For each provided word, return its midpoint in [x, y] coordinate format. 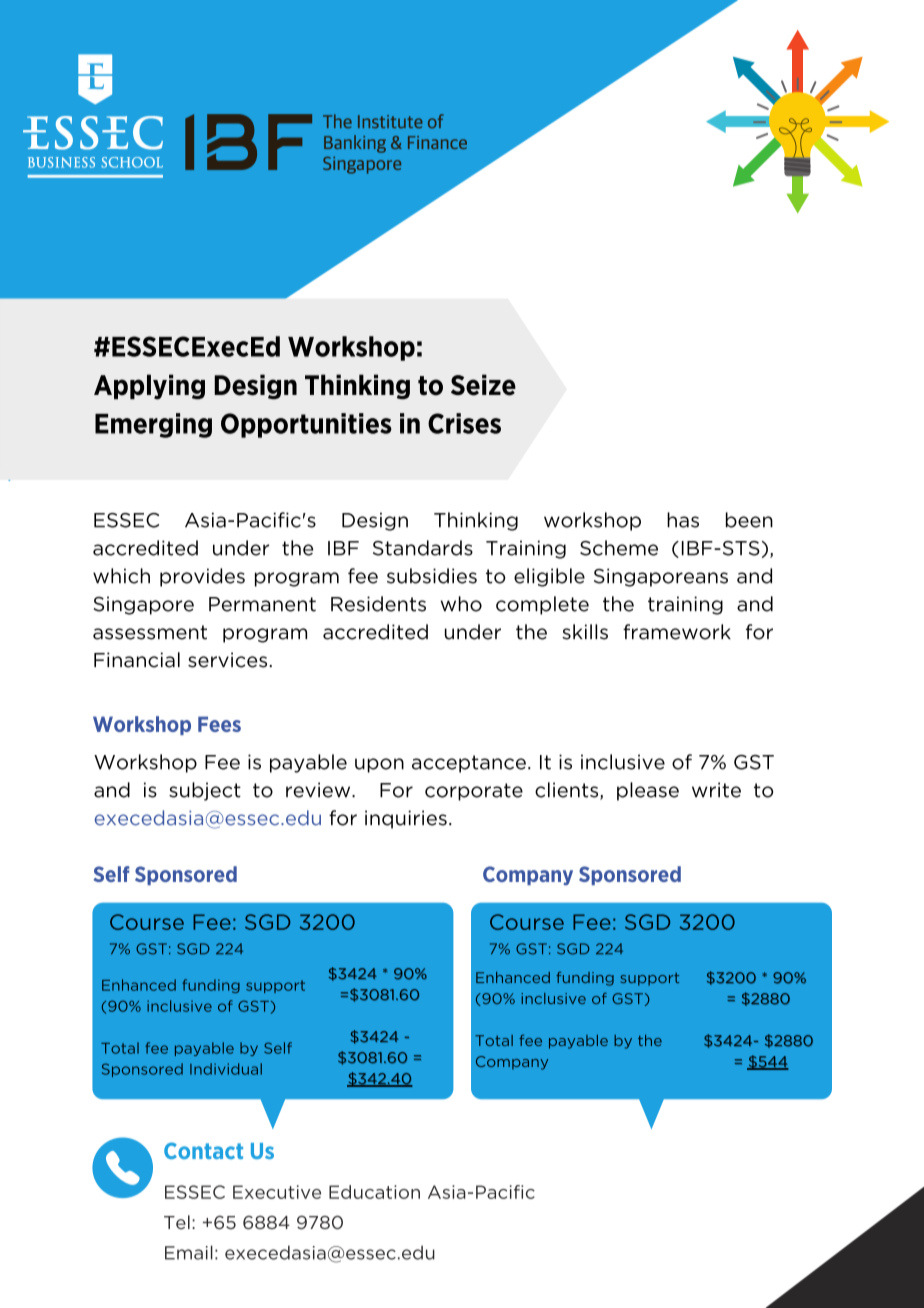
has [683, 520]
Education [374, 1192]
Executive [277, 1192]
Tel [177, 1222]
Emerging [153, 425]
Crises [464, 423]
